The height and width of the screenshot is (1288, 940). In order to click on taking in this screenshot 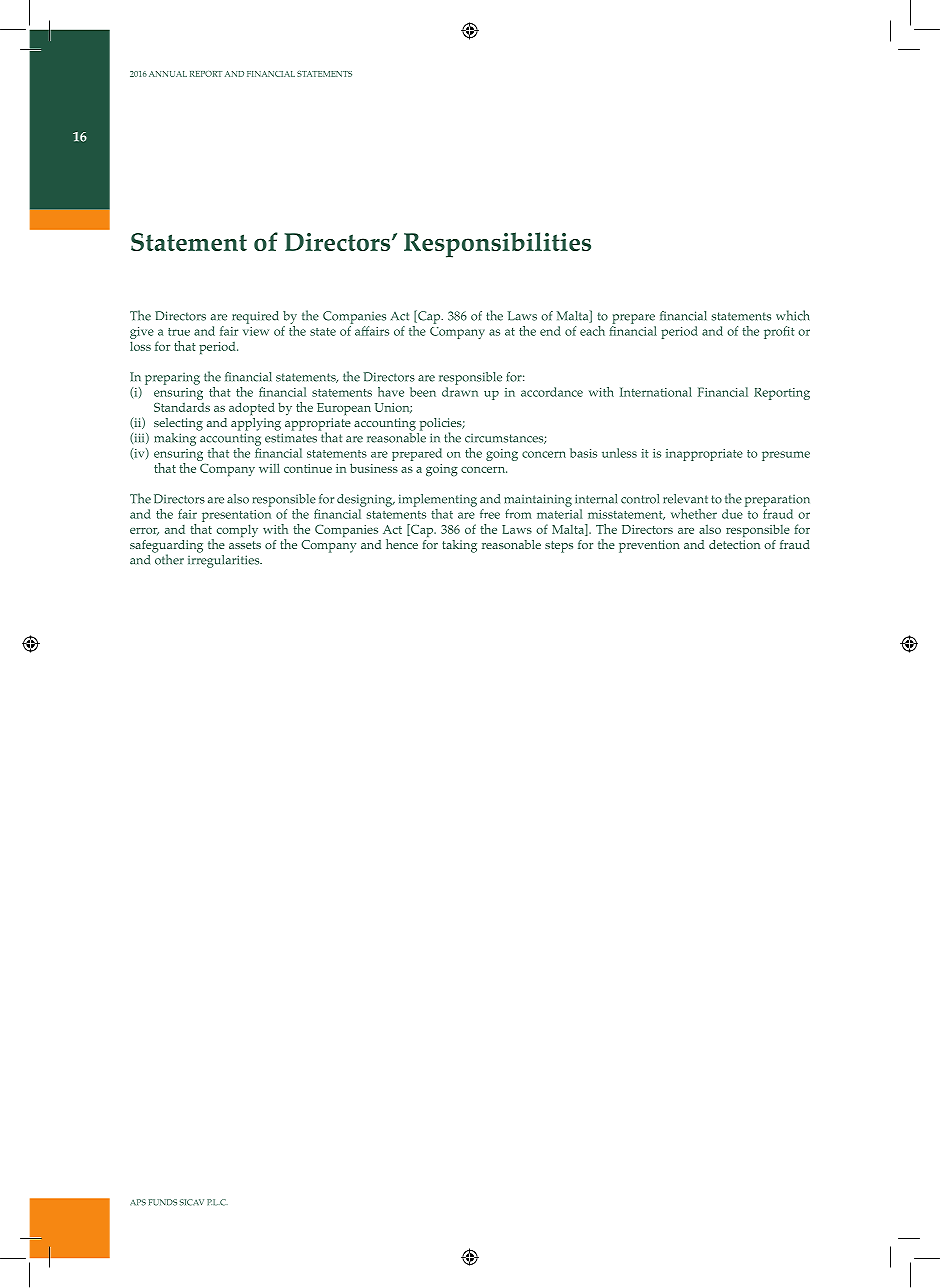, I will do `click(459, 546)`.
